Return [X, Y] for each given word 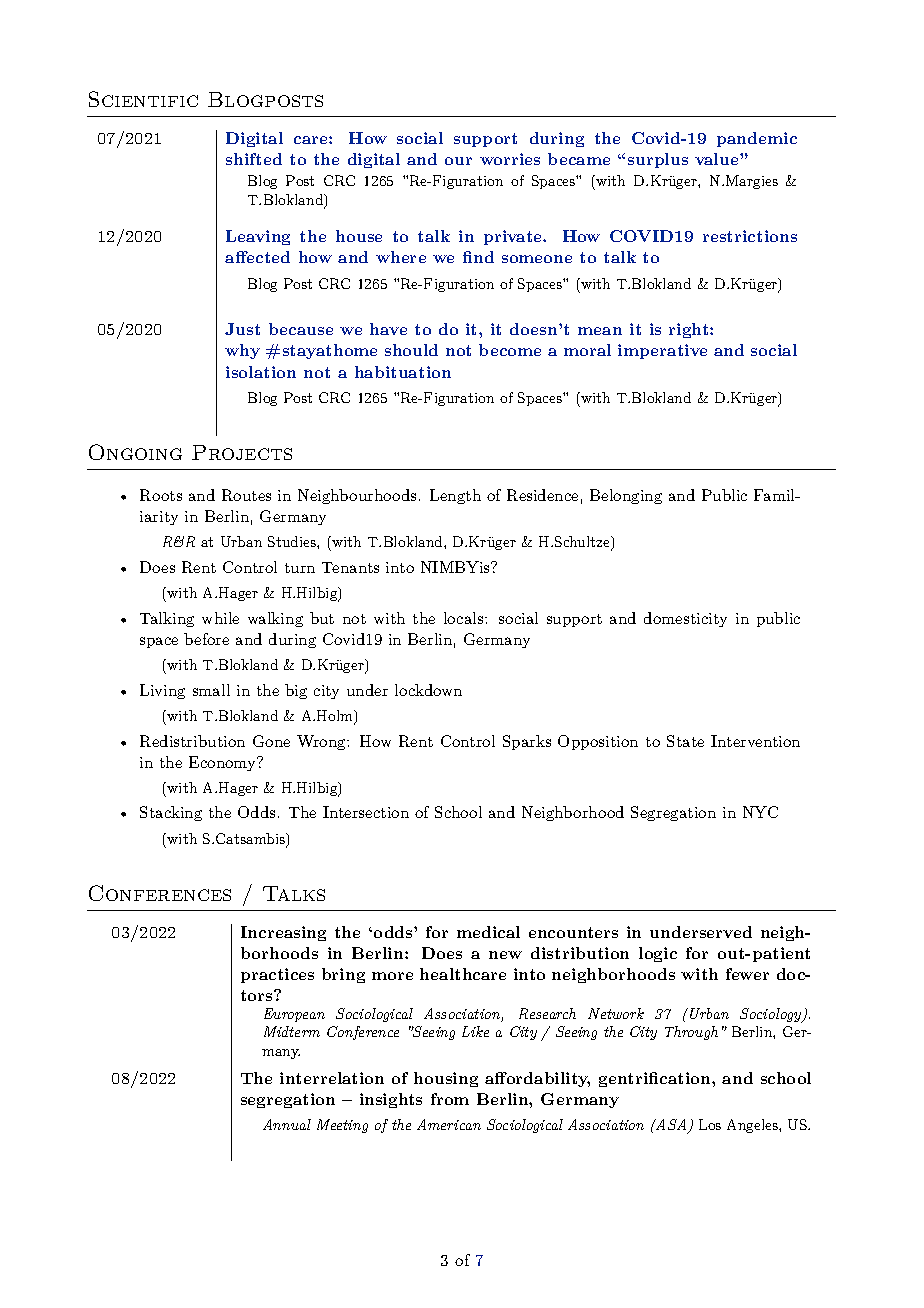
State [685, 741]
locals [465, 618]
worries [510, 159]
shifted [254, 159]
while [220, 618]
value [718, 159]
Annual [287, 1124]
